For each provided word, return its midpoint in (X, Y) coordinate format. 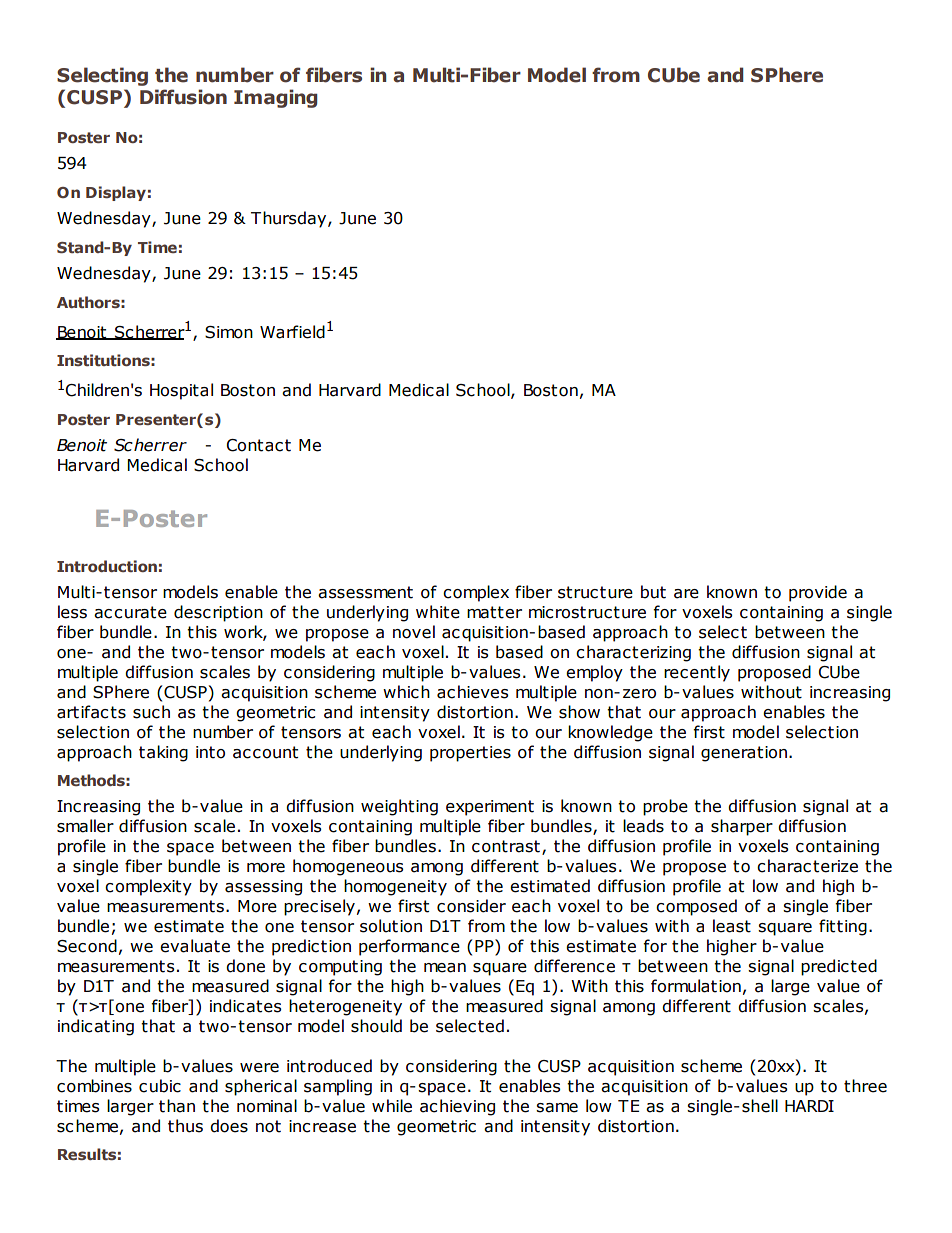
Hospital (181, 391)
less (72, 612)
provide (818, 593)
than (177, 1106)
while (392, 1106)
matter (494, 612)
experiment (490, 808)
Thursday (290, 219)
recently (697, 673)
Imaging (275, 98)
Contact (258, 445)
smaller (85, 826)
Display (116, 193)
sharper (742, 827)
